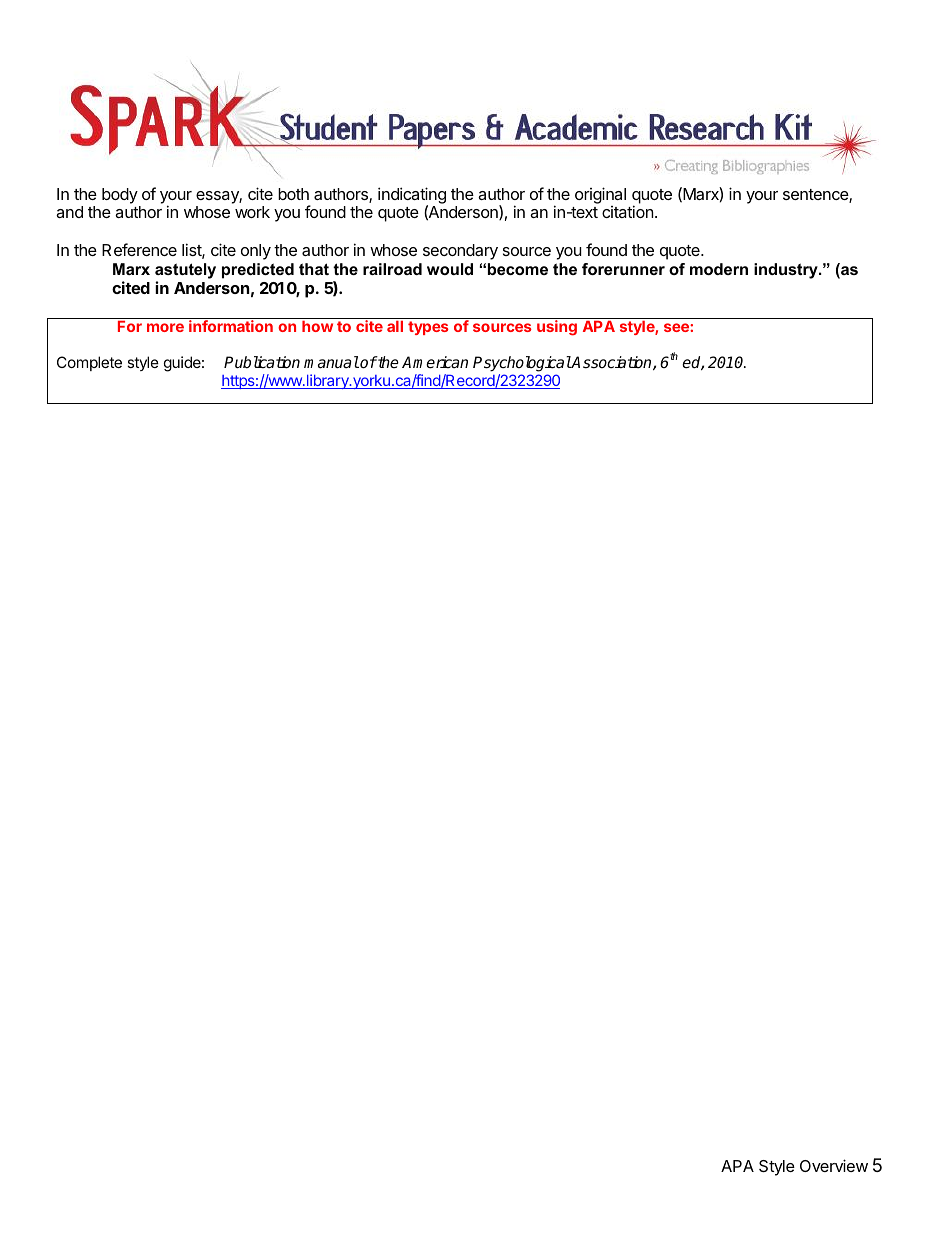 The image size is (952, 1233). I want to click on Publication, so click(262, 362).
